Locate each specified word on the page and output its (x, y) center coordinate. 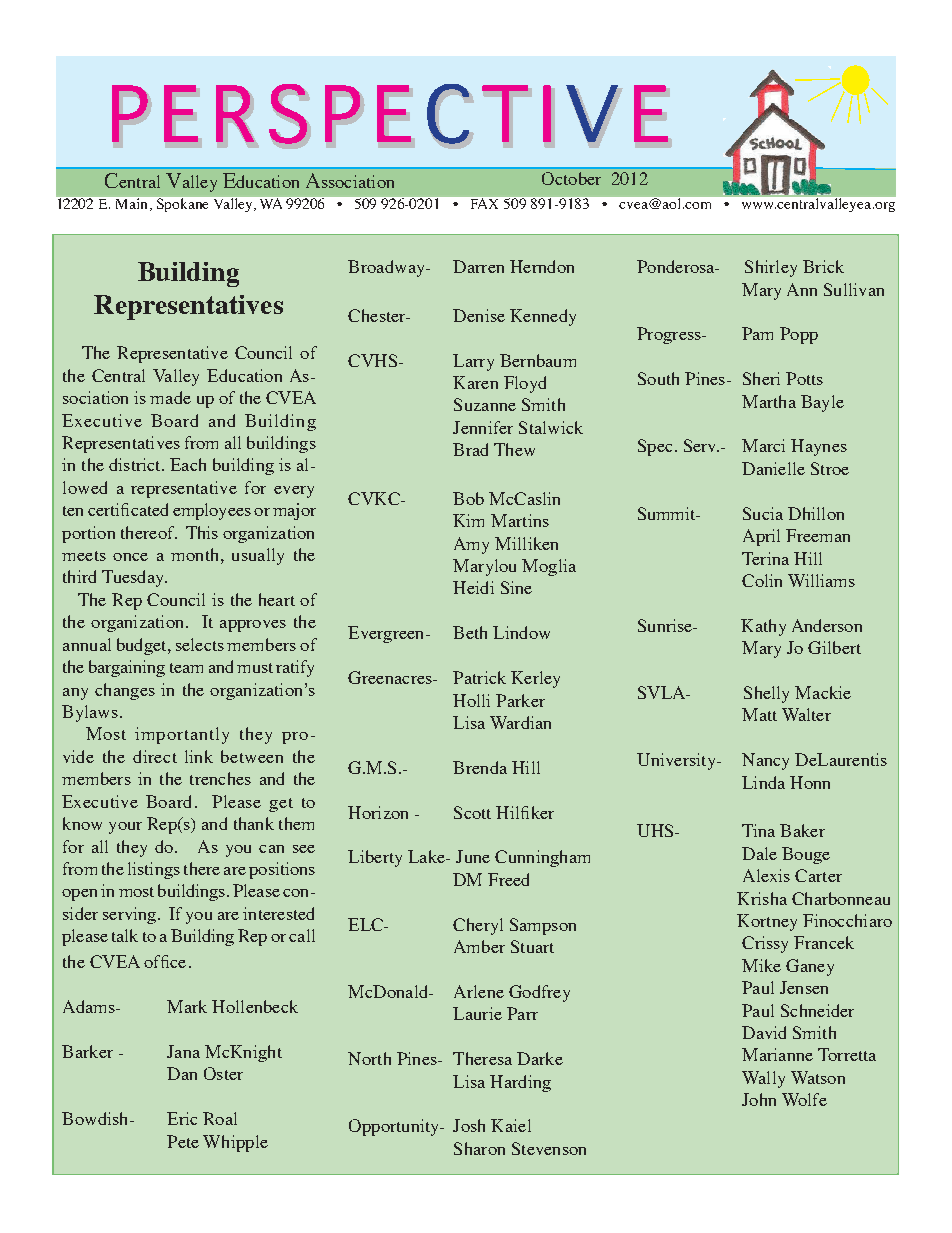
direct (155, 756)
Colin (762, 580)
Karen (475, 382)
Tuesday (134, 578)
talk (125, 935)
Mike (761, 965)
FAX (484, 203)
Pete (183, 1141)
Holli (471, 700)
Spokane (182, 205)
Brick (823, 266)
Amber (479, 946)
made (170, 397)
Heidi (473, 587)
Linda (763, 782)
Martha (769, 401)
